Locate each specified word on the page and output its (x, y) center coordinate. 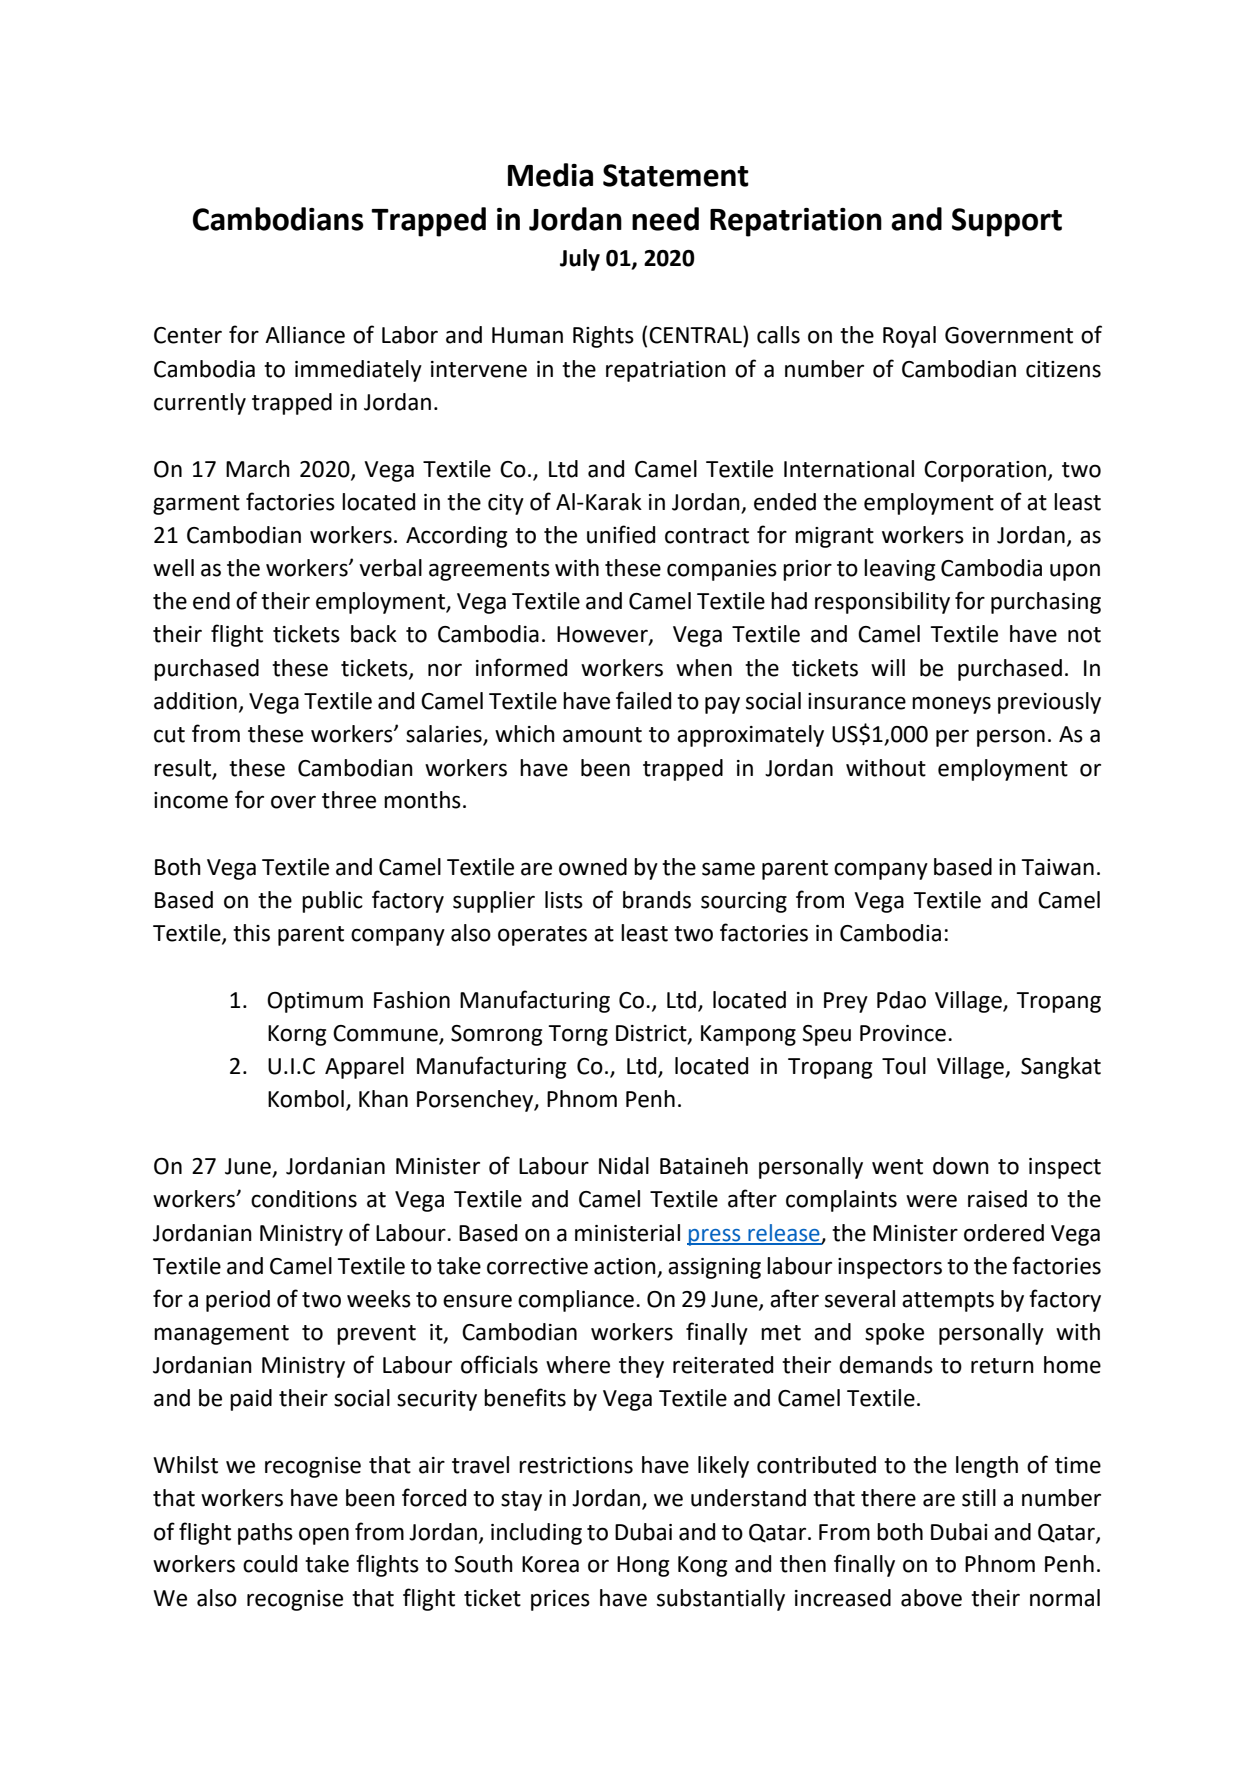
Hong (643, 1566)
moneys (951, 705)
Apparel (364, 1068)
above (931, 1598)
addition (195, 701)
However (603, 635)
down (961, 1166)
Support (1007, 222)
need (665, 219)
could (270, 1564)
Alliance (305, 335)
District (652, 1034)
